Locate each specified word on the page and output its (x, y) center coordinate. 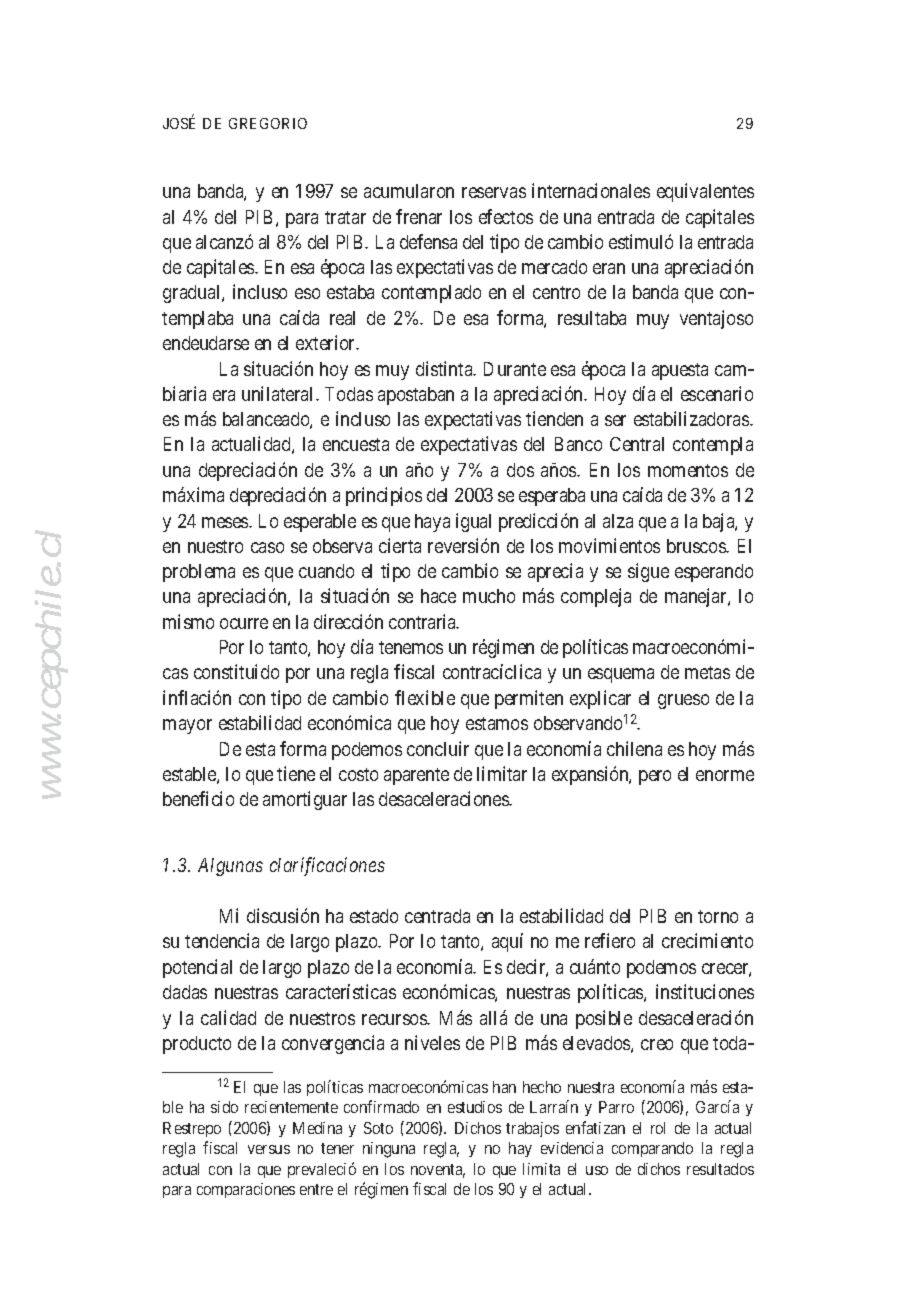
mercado (554, 267)
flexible (425, 697)
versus (269, 1149)
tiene (296, 773)
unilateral (279, 393)
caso (267, 547)
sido (224, 1107)
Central (637, 444)
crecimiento (707, 940)
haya (432, 523)
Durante (515, 369)
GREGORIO (268, 123)
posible (604, 1019)
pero (655, 777)
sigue (648, 572)
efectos (506, 216)
